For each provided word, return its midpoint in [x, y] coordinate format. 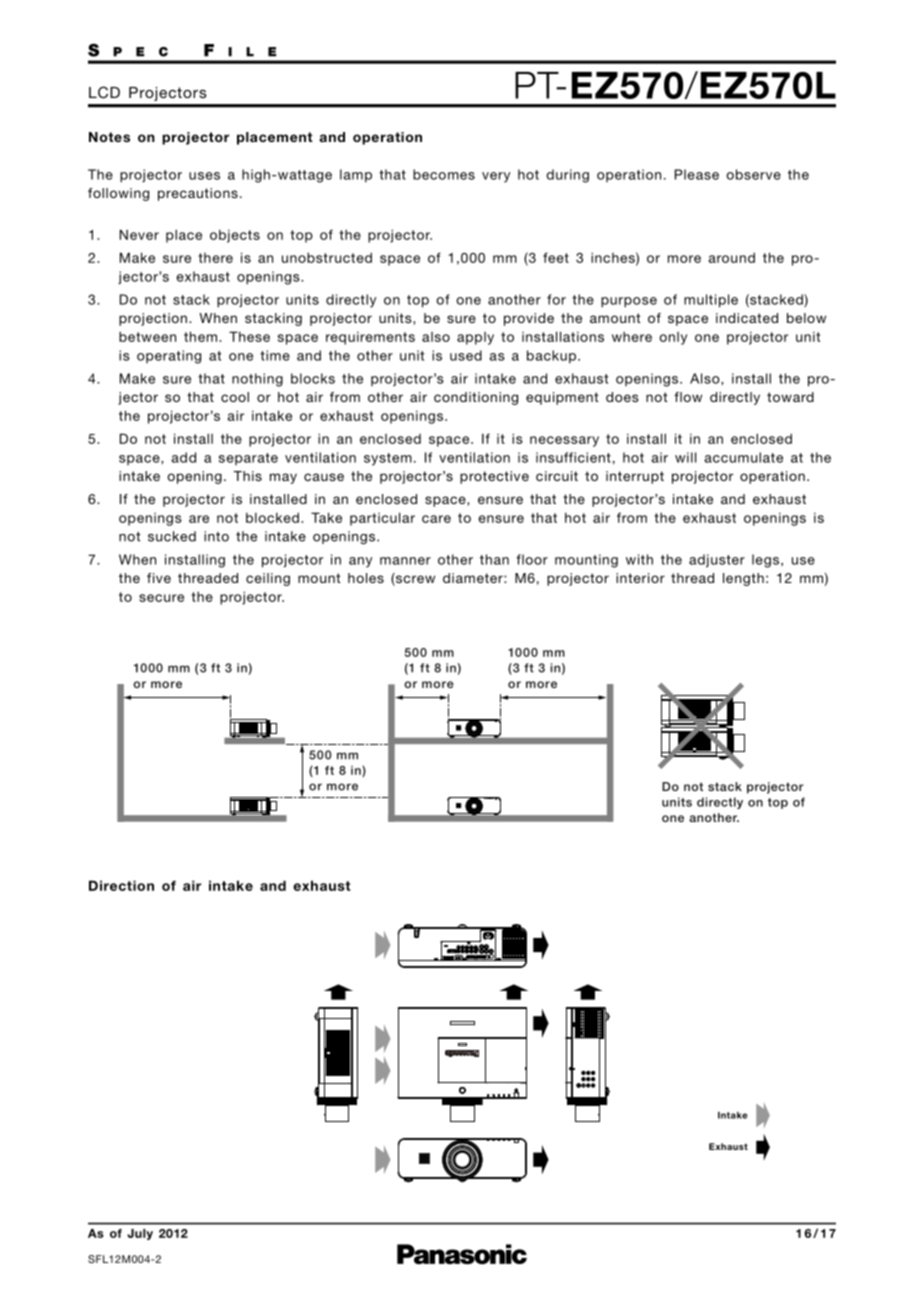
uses [204, 176]
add [183, 457]
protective [494, 477]
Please [697, 174]
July [140, 1234]
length [743, 579]
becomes [444, 174]
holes [366, 578]
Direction [121, 885]
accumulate [743, 457]
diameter [474, 578]
